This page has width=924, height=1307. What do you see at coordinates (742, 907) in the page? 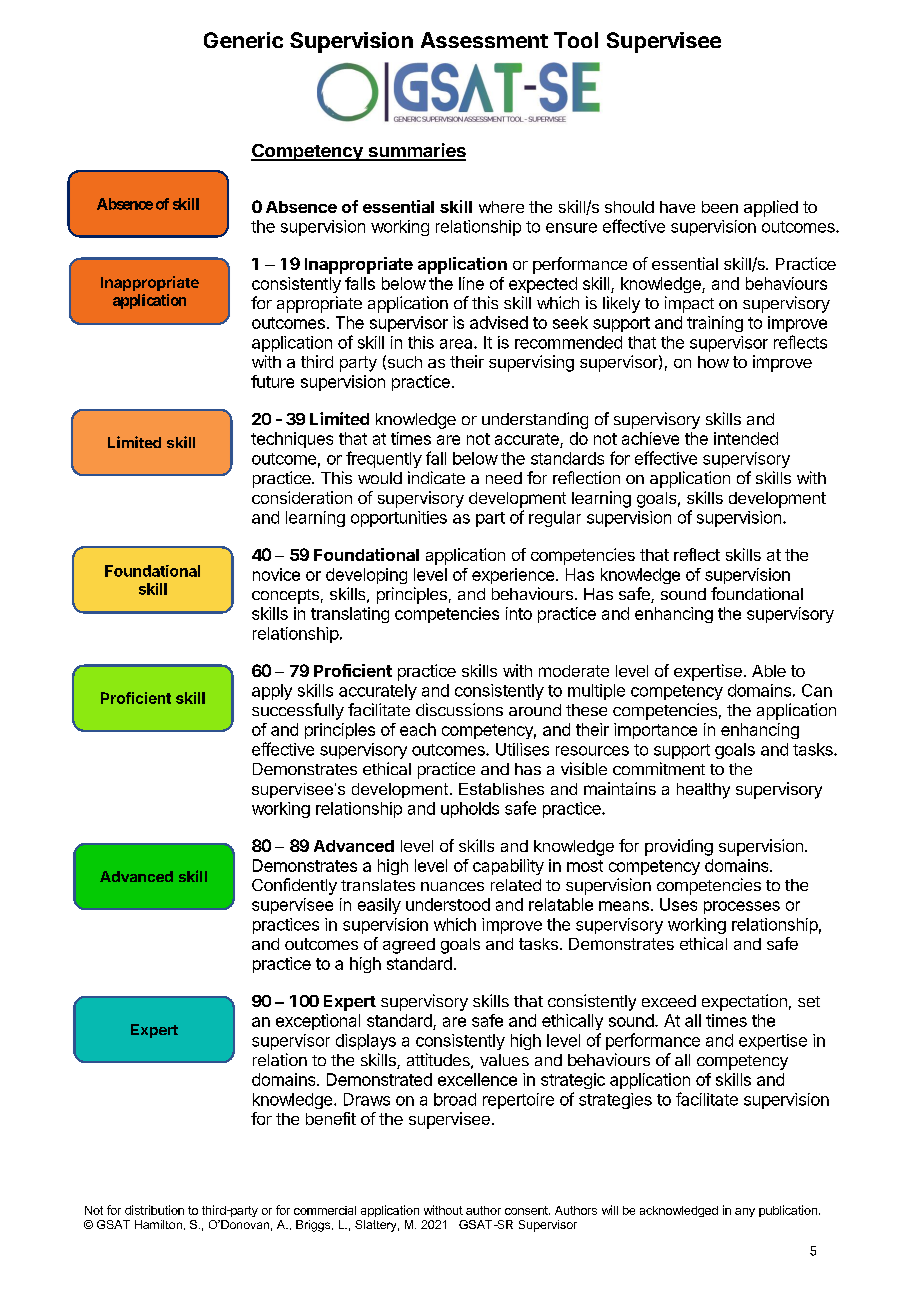
I see `processes` at bounding box center [742, 907].
